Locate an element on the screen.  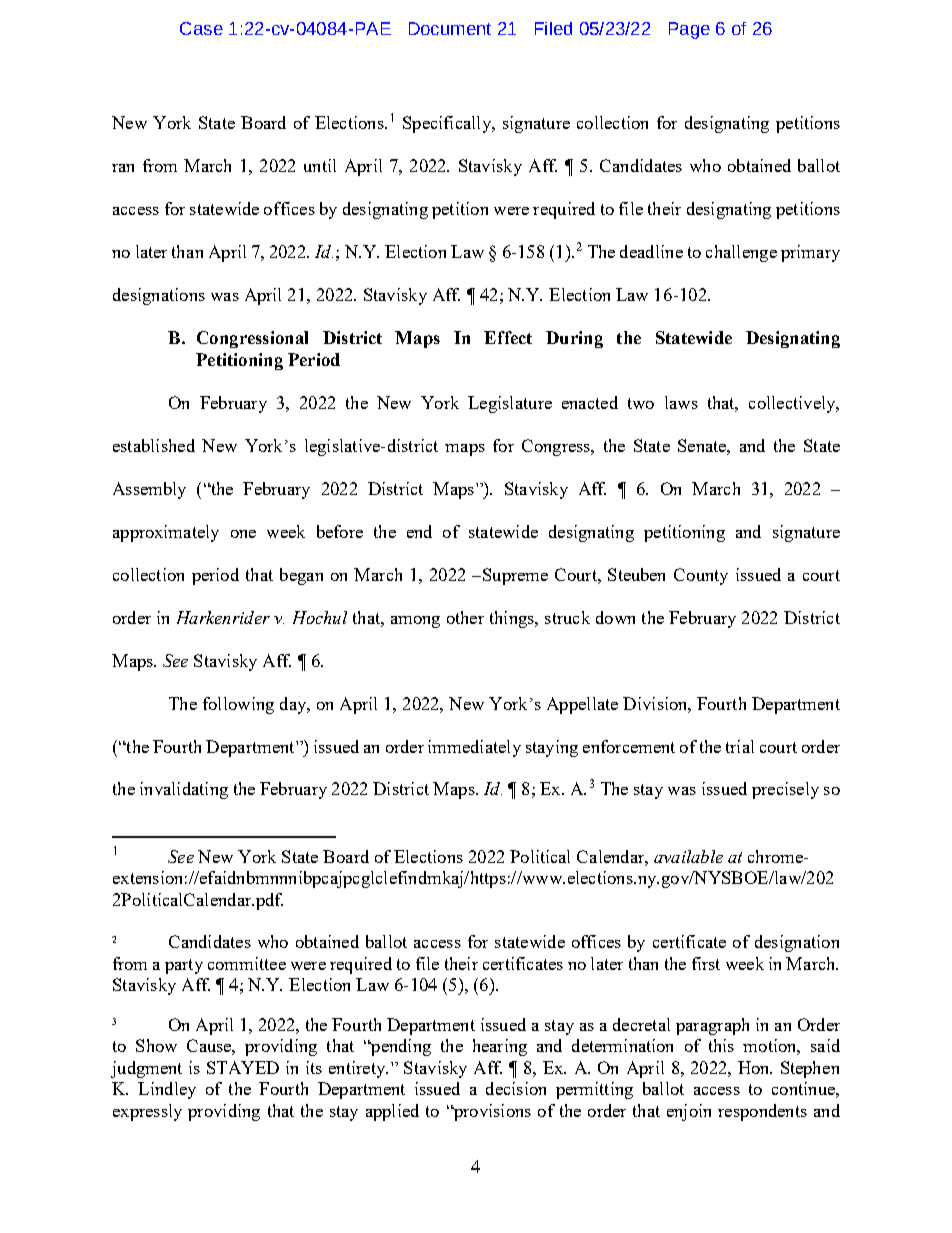
Lindley is located at coordinates (167, 1090).
